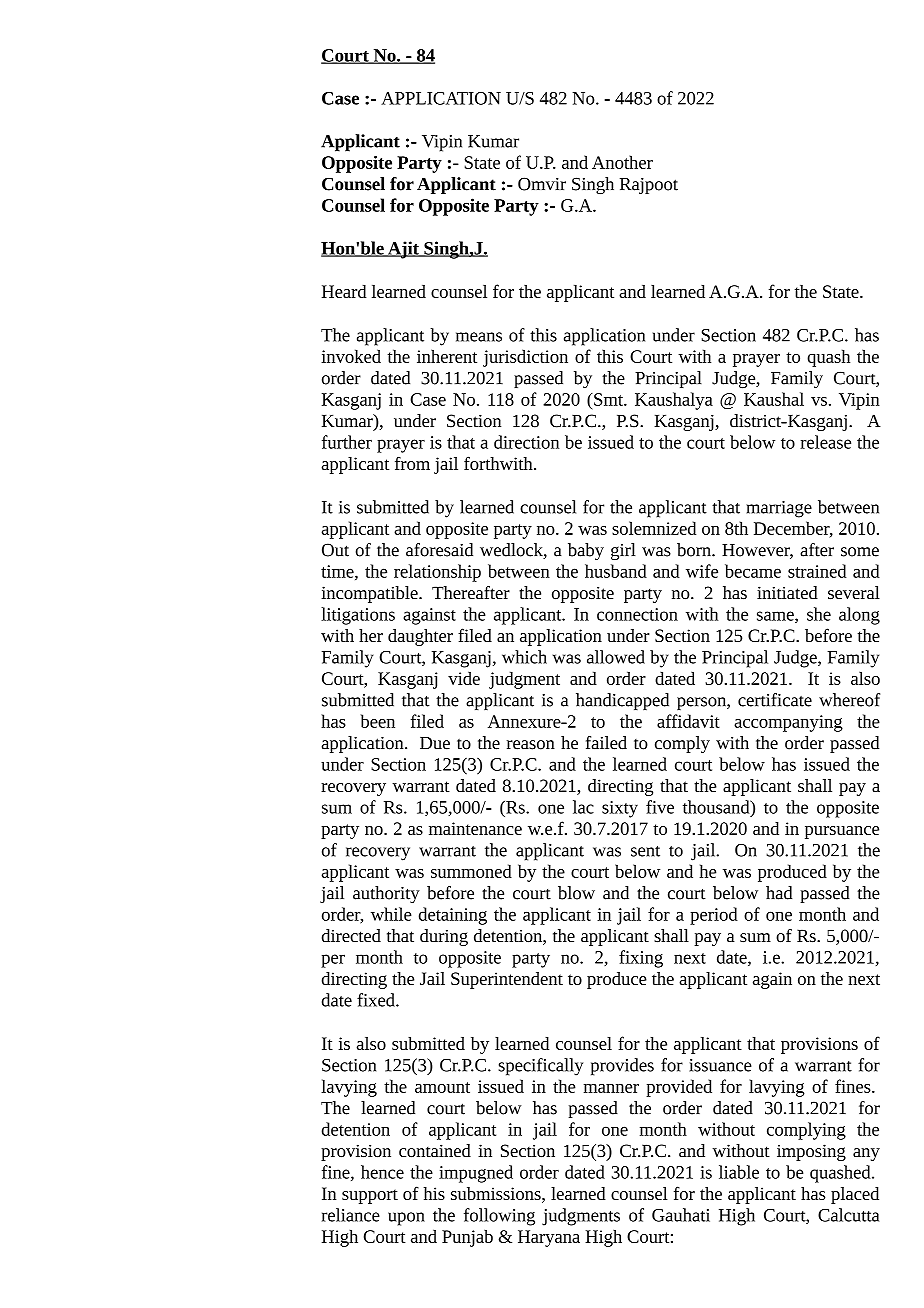 The image size is (924, 1308). What do you see at coordinates (622, 701) in the image?
I see `handicapped` at bounding box center [622, 701].
